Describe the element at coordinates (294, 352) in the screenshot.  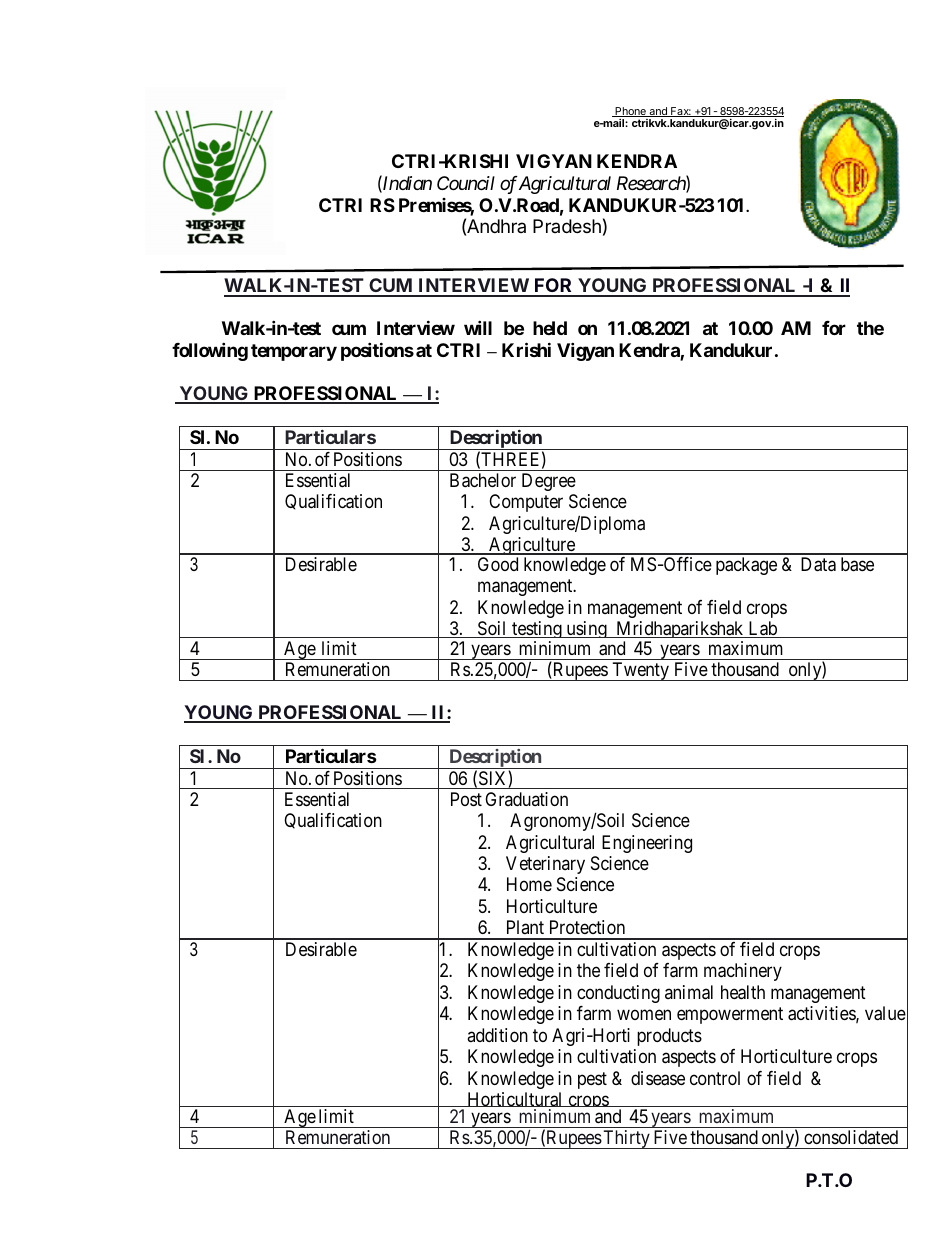
I see `temporary` at that location.
